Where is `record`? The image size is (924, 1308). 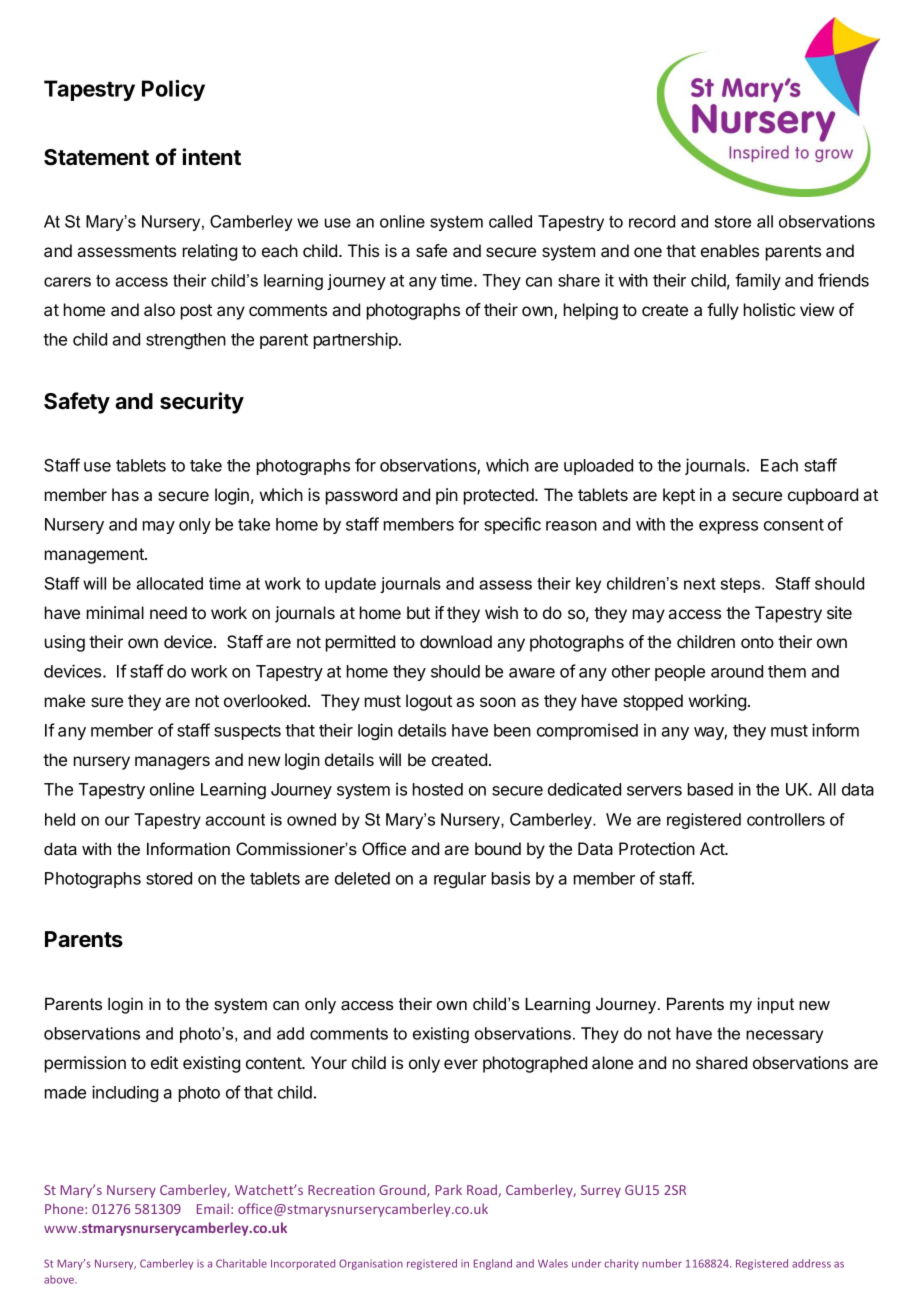 record is located at coordinates (652, 221).
